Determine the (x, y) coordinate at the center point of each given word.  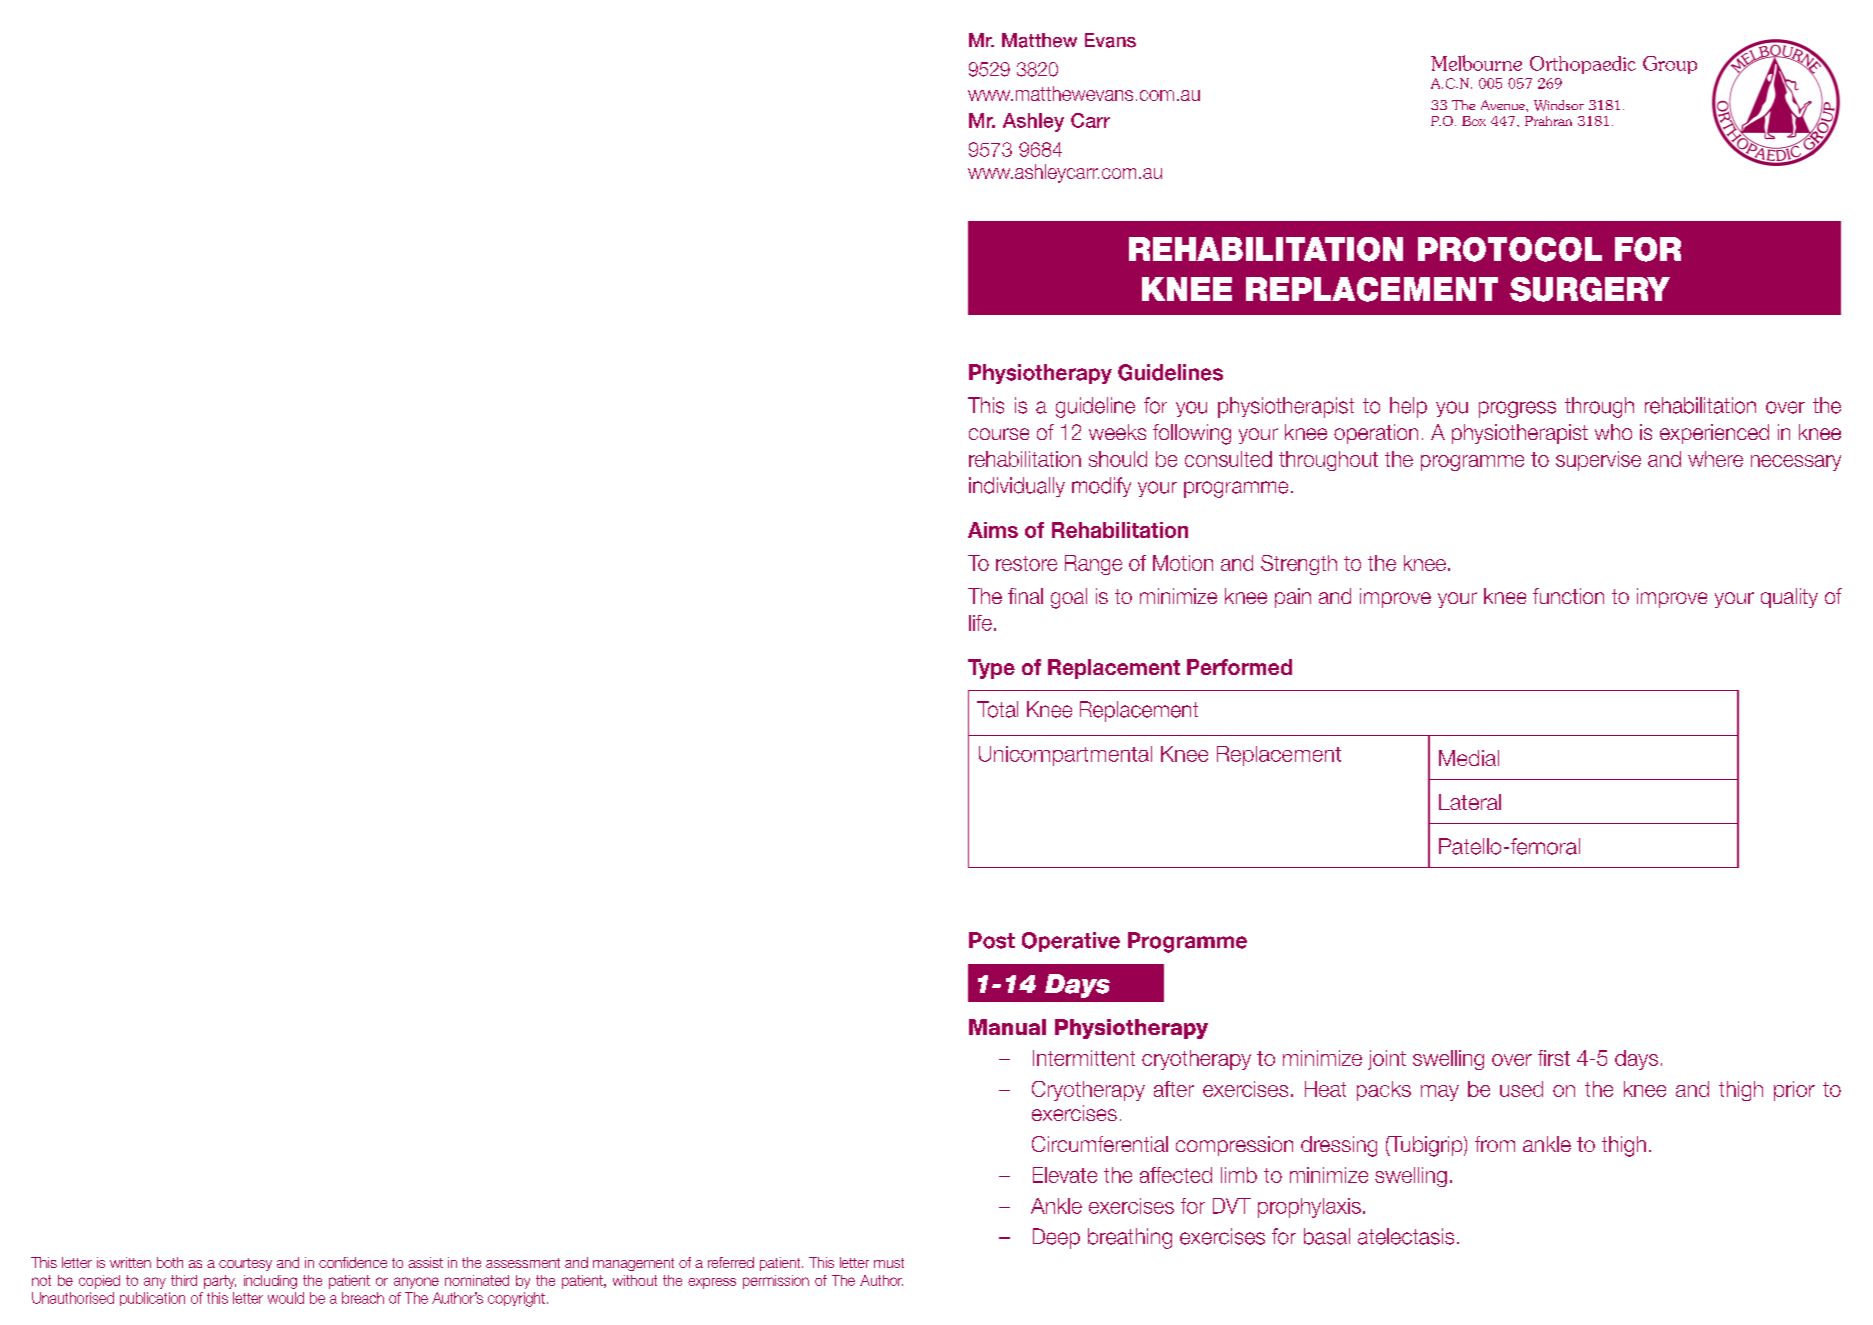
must (889, 1263)
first (1554, 1058)
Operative (1071, 942)
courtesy (245, 1264)
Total (997, 709)
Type (991, 669)
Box (1474, 121)
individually (1017, 487)
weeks (1117, 432)
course (999, 434)
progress (1517, 409)
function (1568, 596)
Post (992, 940)
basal (1327, 1236)
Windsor (1559, 105)
